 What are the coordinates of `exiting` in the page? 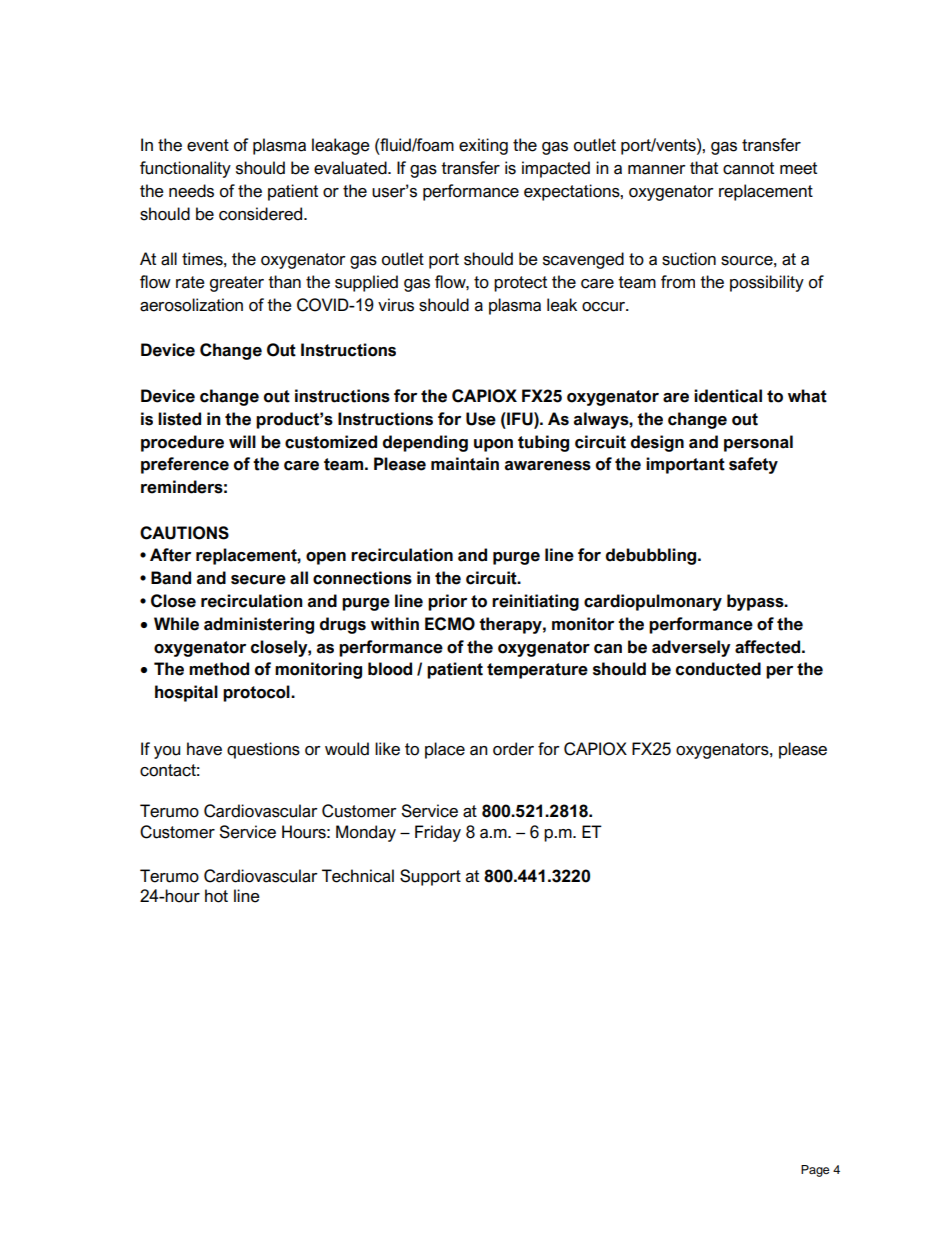 It's located at (483, 146).
